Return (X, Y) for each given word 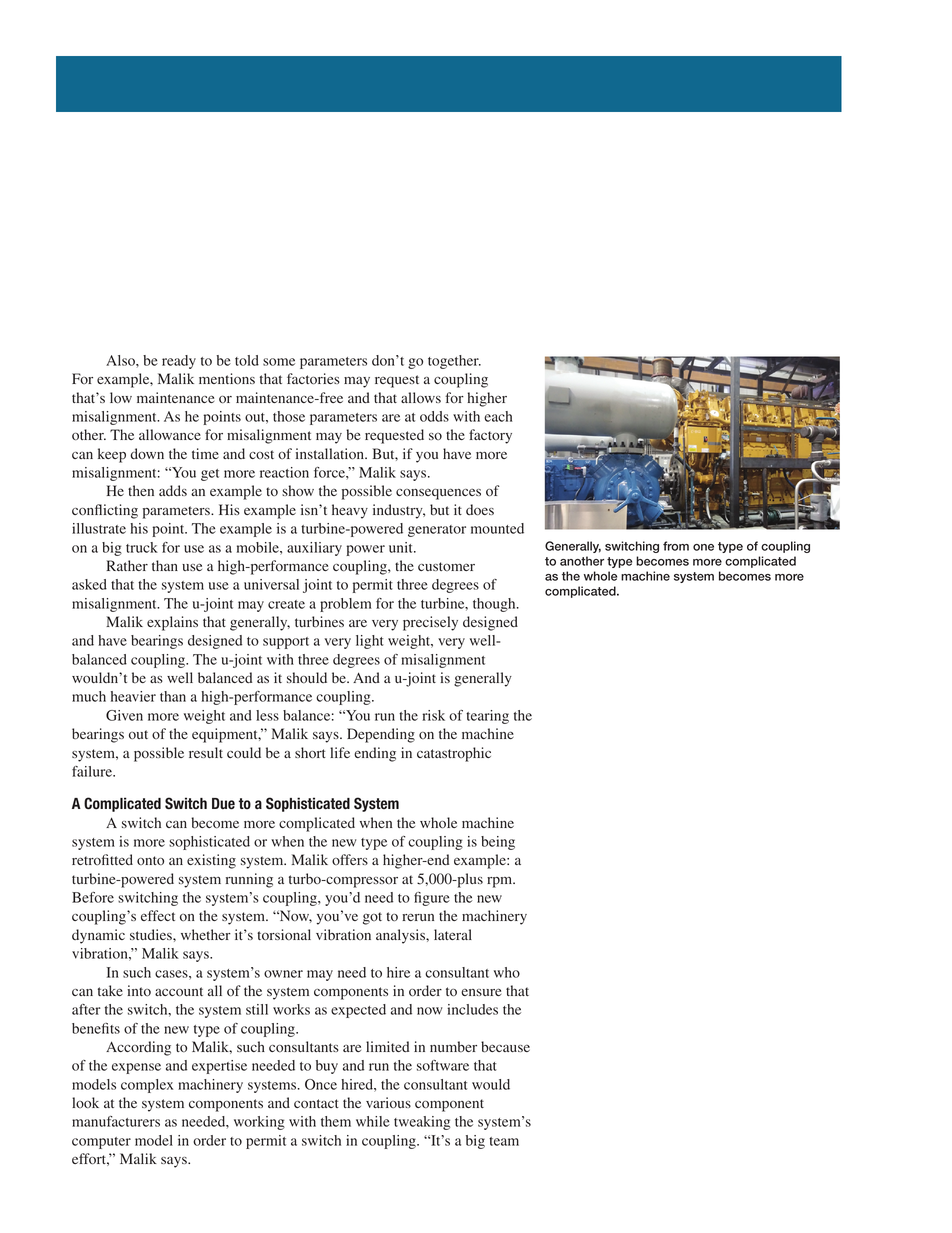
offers (350, 859)
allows (421, 398)
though (495, 605)
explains (172, 623)
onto (150, 861)
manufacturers (116, 1121)
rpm (501, 882)
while (373, 1121)
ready (179, 362)
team (504, 1141)
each (498, 416)
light (370, 642)
